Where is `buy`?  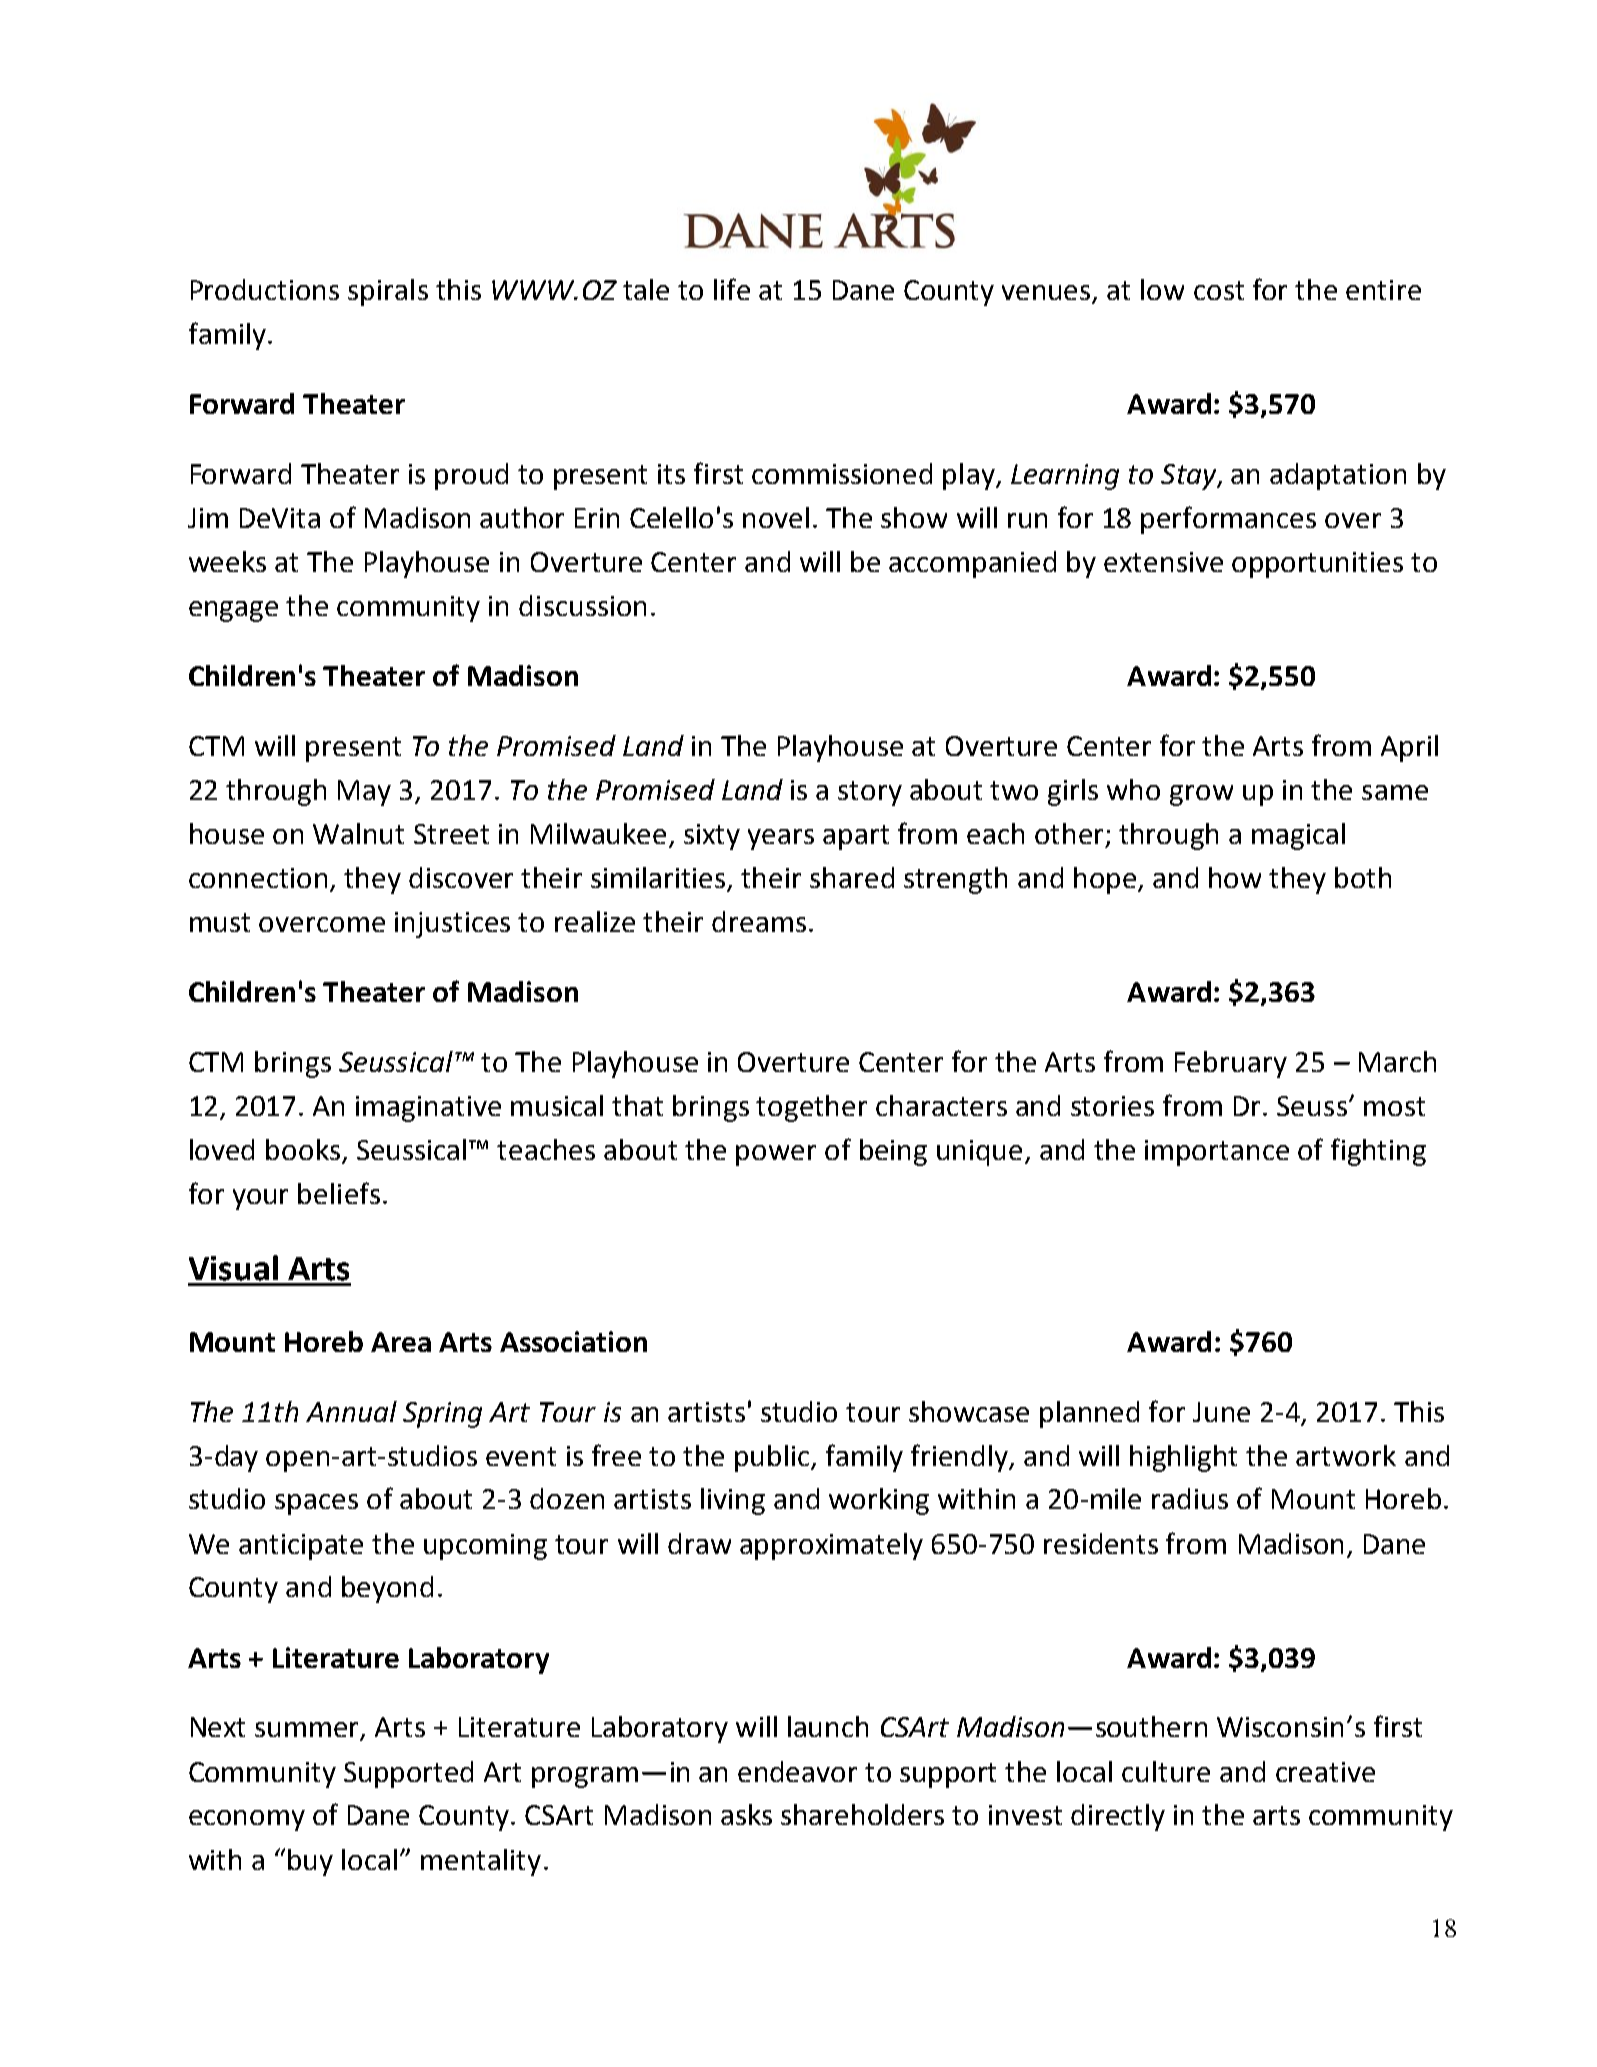 buy is located at coordinates (310, 1862).
